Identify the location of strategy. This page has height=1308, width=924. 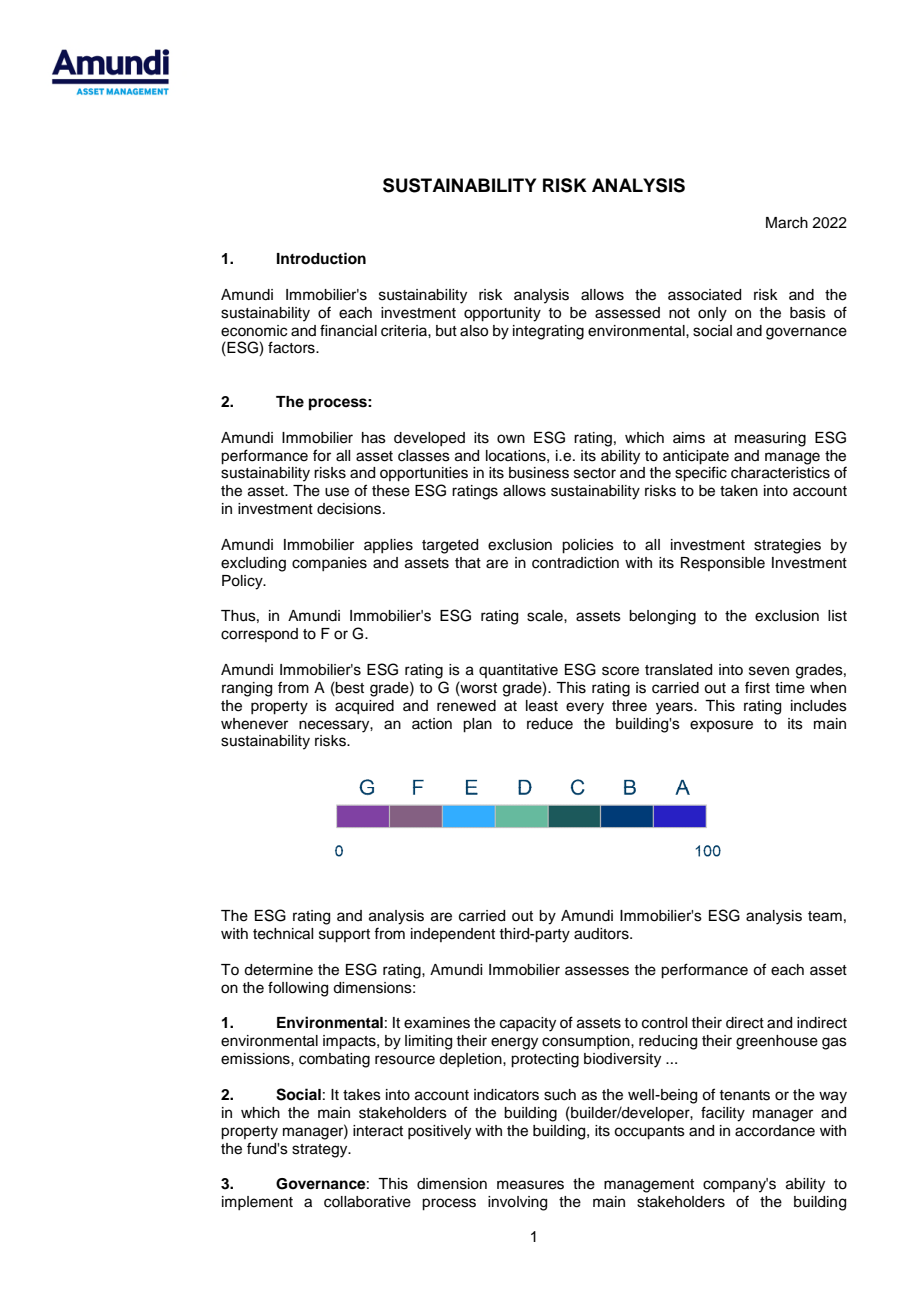
(321, 1151).
